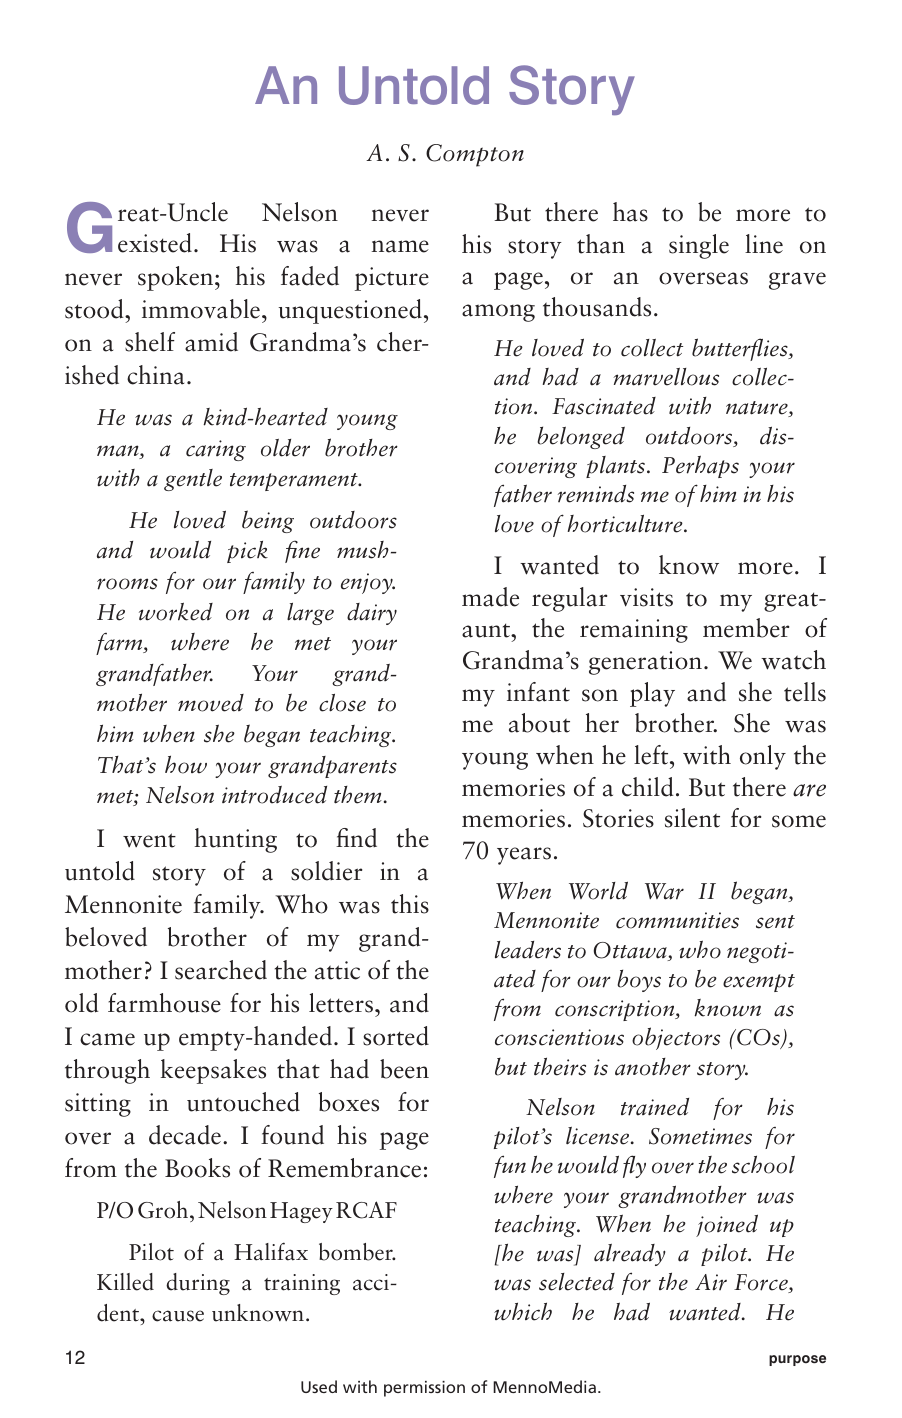 The width and height of the screenshot is (902, 1418). Describe the element at coordinates (475, 155) in the screenshot. I see `Compton` at that location.
